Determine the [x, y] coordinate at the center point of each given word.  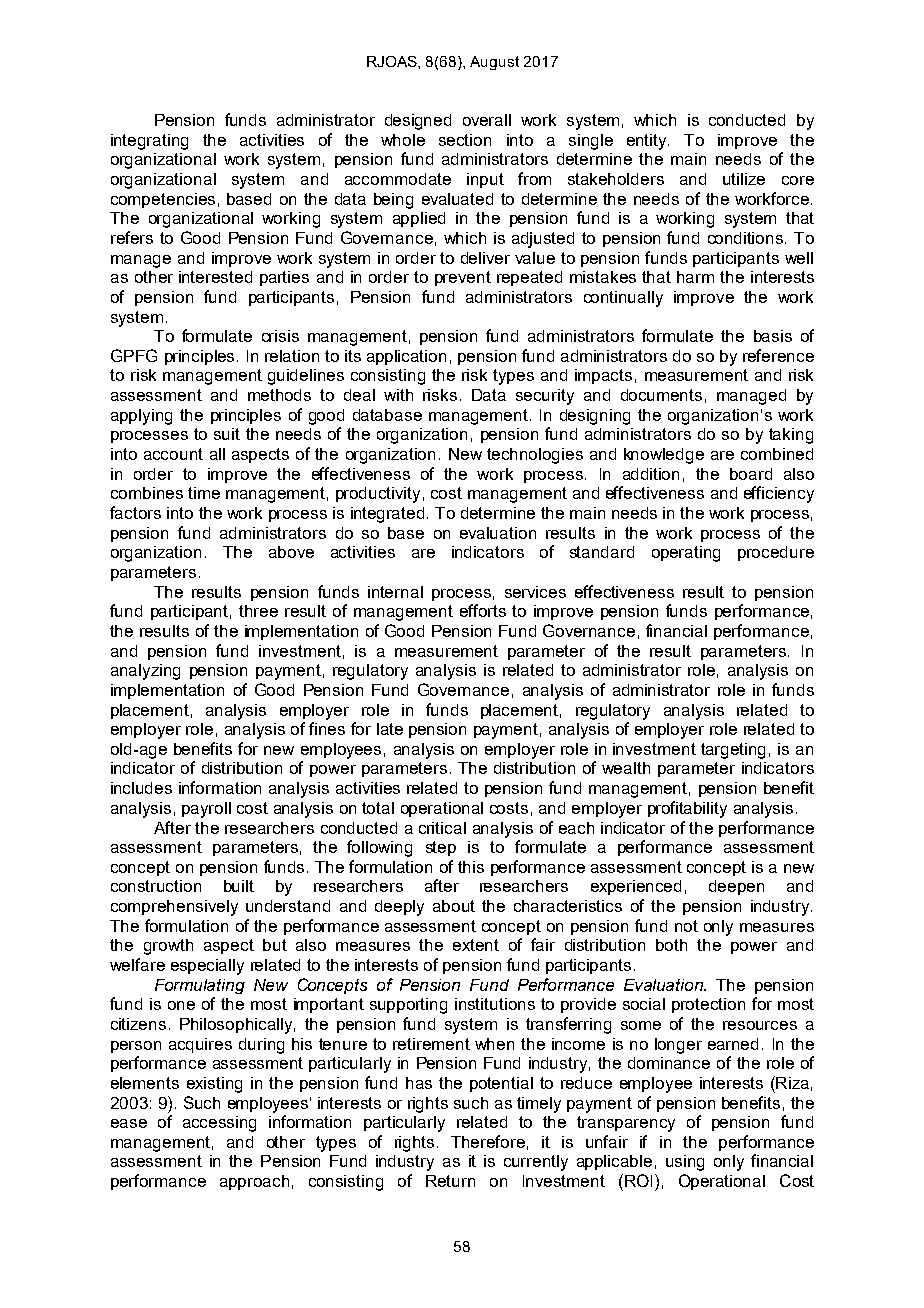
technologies [535, 456]
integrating [149, 142]
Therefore [488, 1141]
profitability [687, 809]
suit [227, 434]
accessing [219, 1124]
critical [442, 828]
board [751, 474]
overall [487, 120]
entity [648, 142]
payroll [206, 810]
